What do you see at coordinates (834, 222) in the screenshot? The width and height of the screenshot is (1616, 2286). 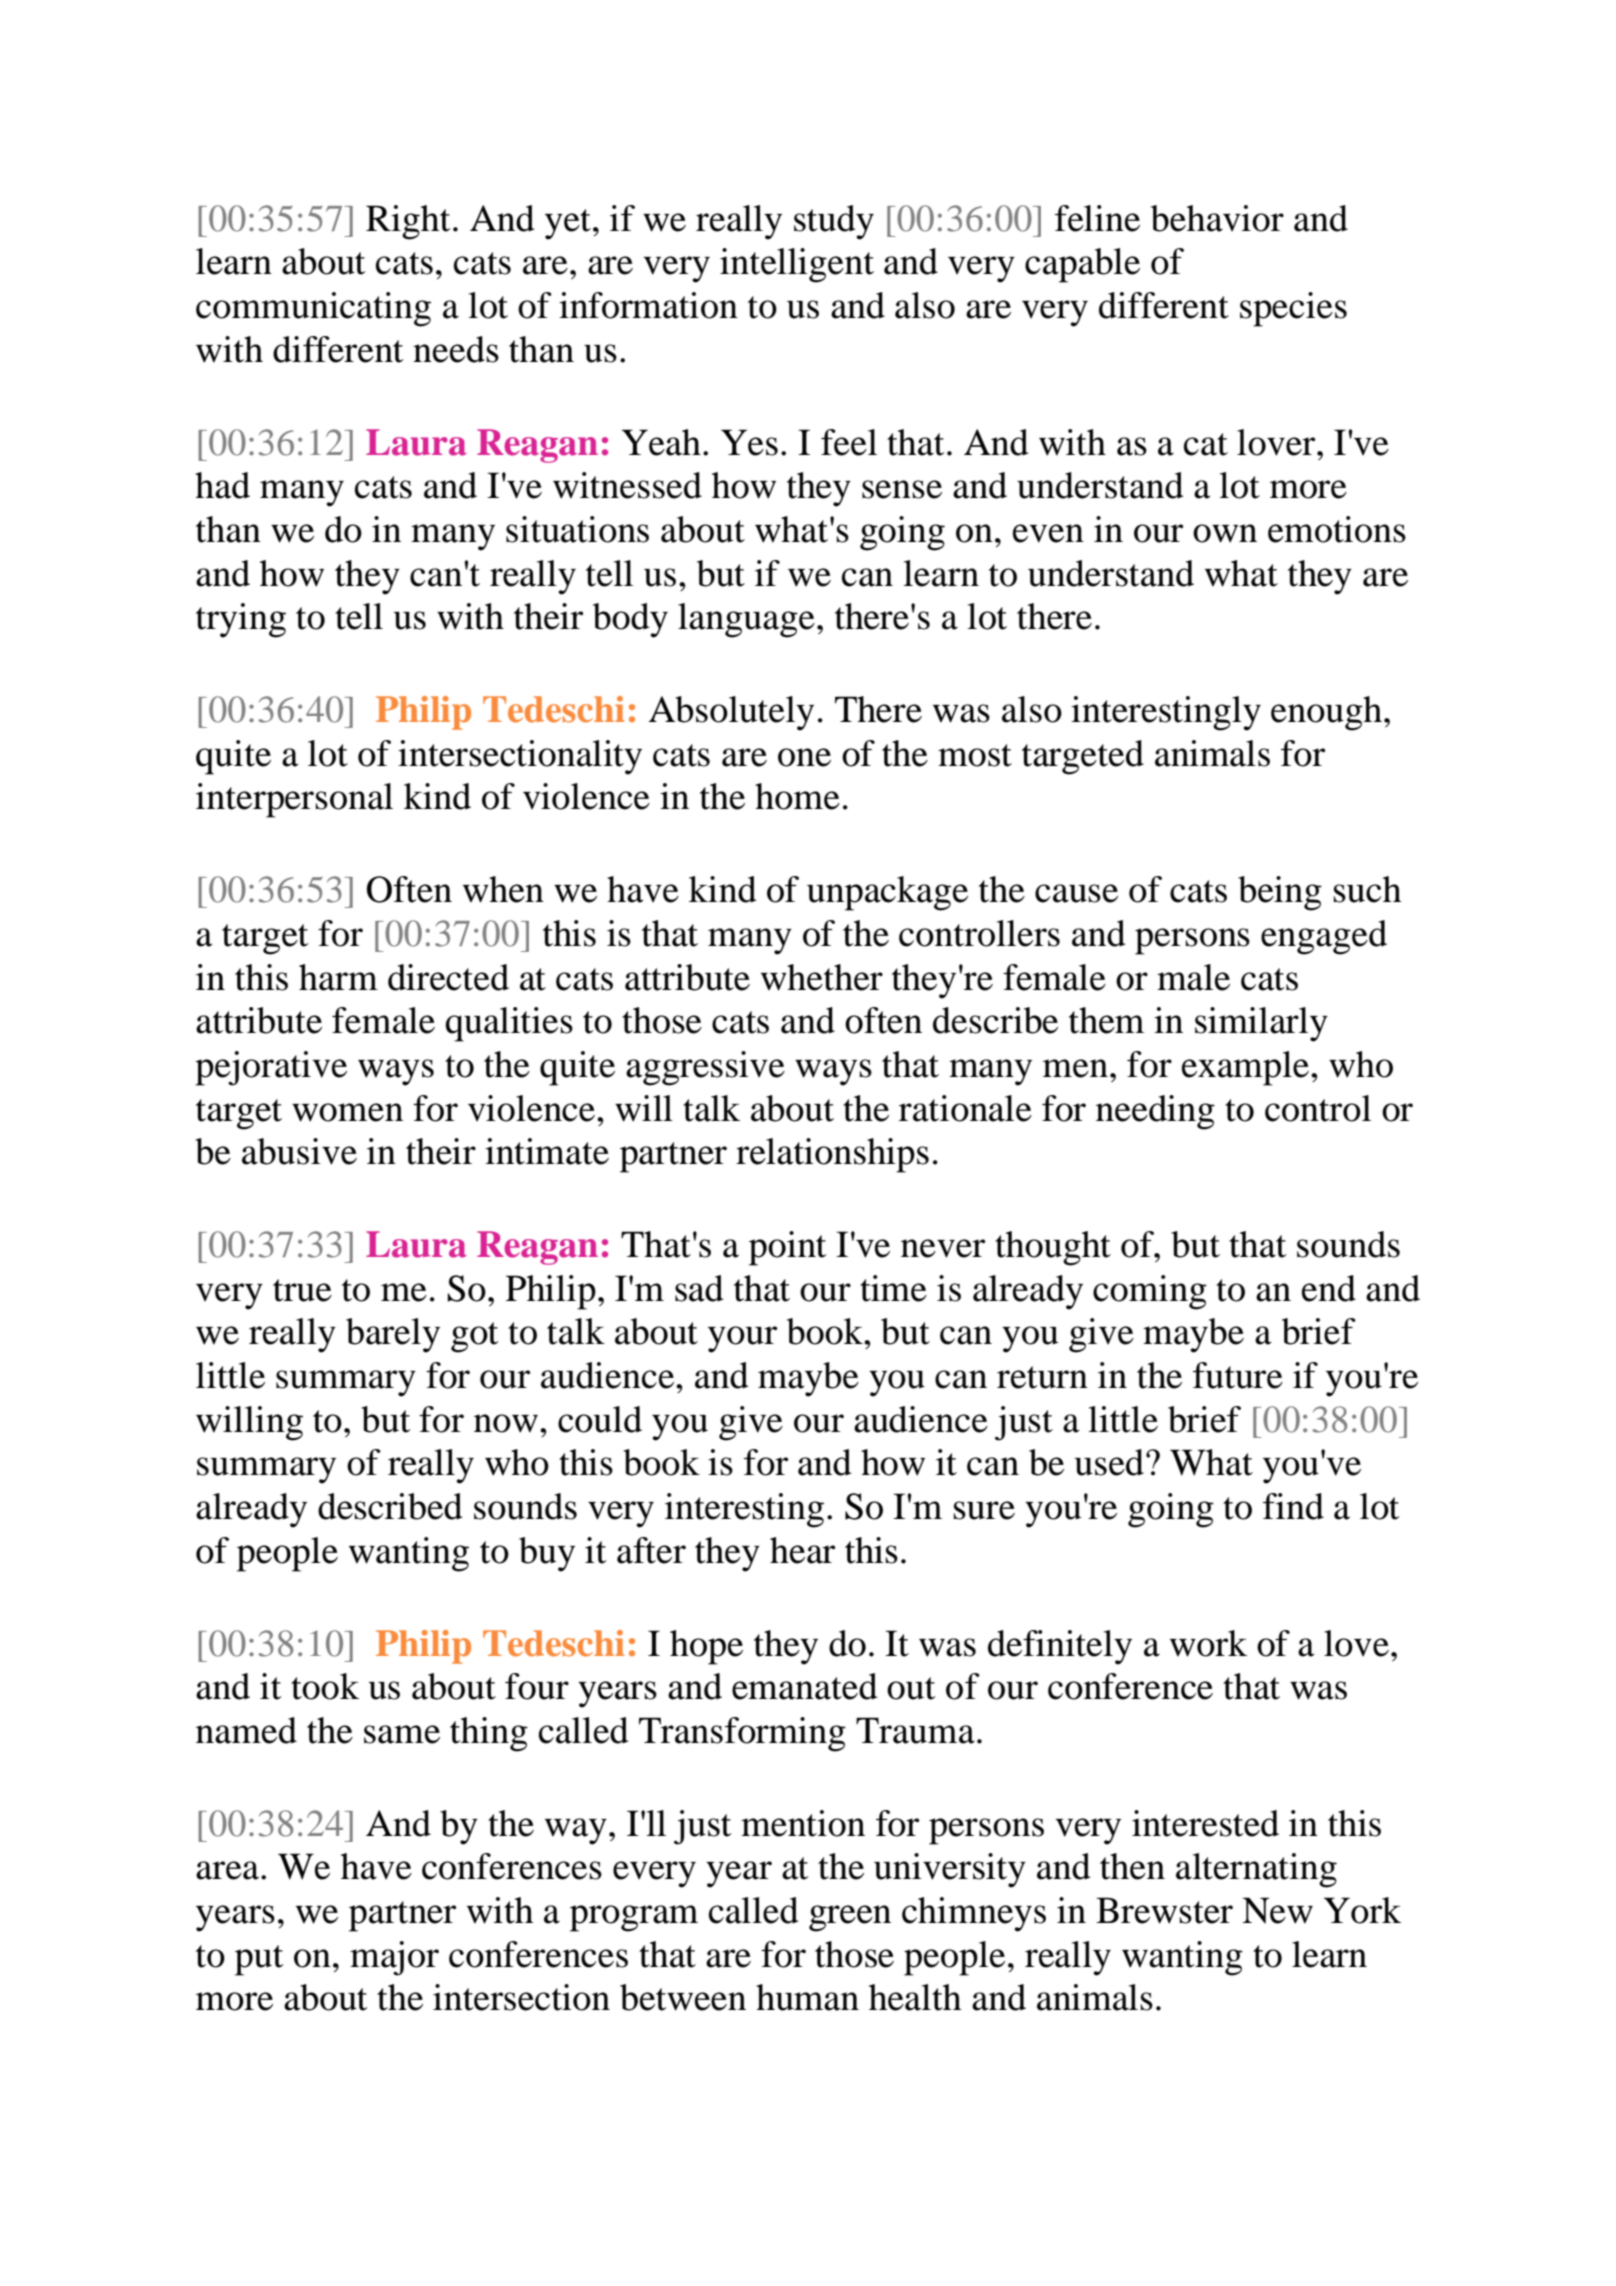 I see `study` at bounding box center [834, 222].
